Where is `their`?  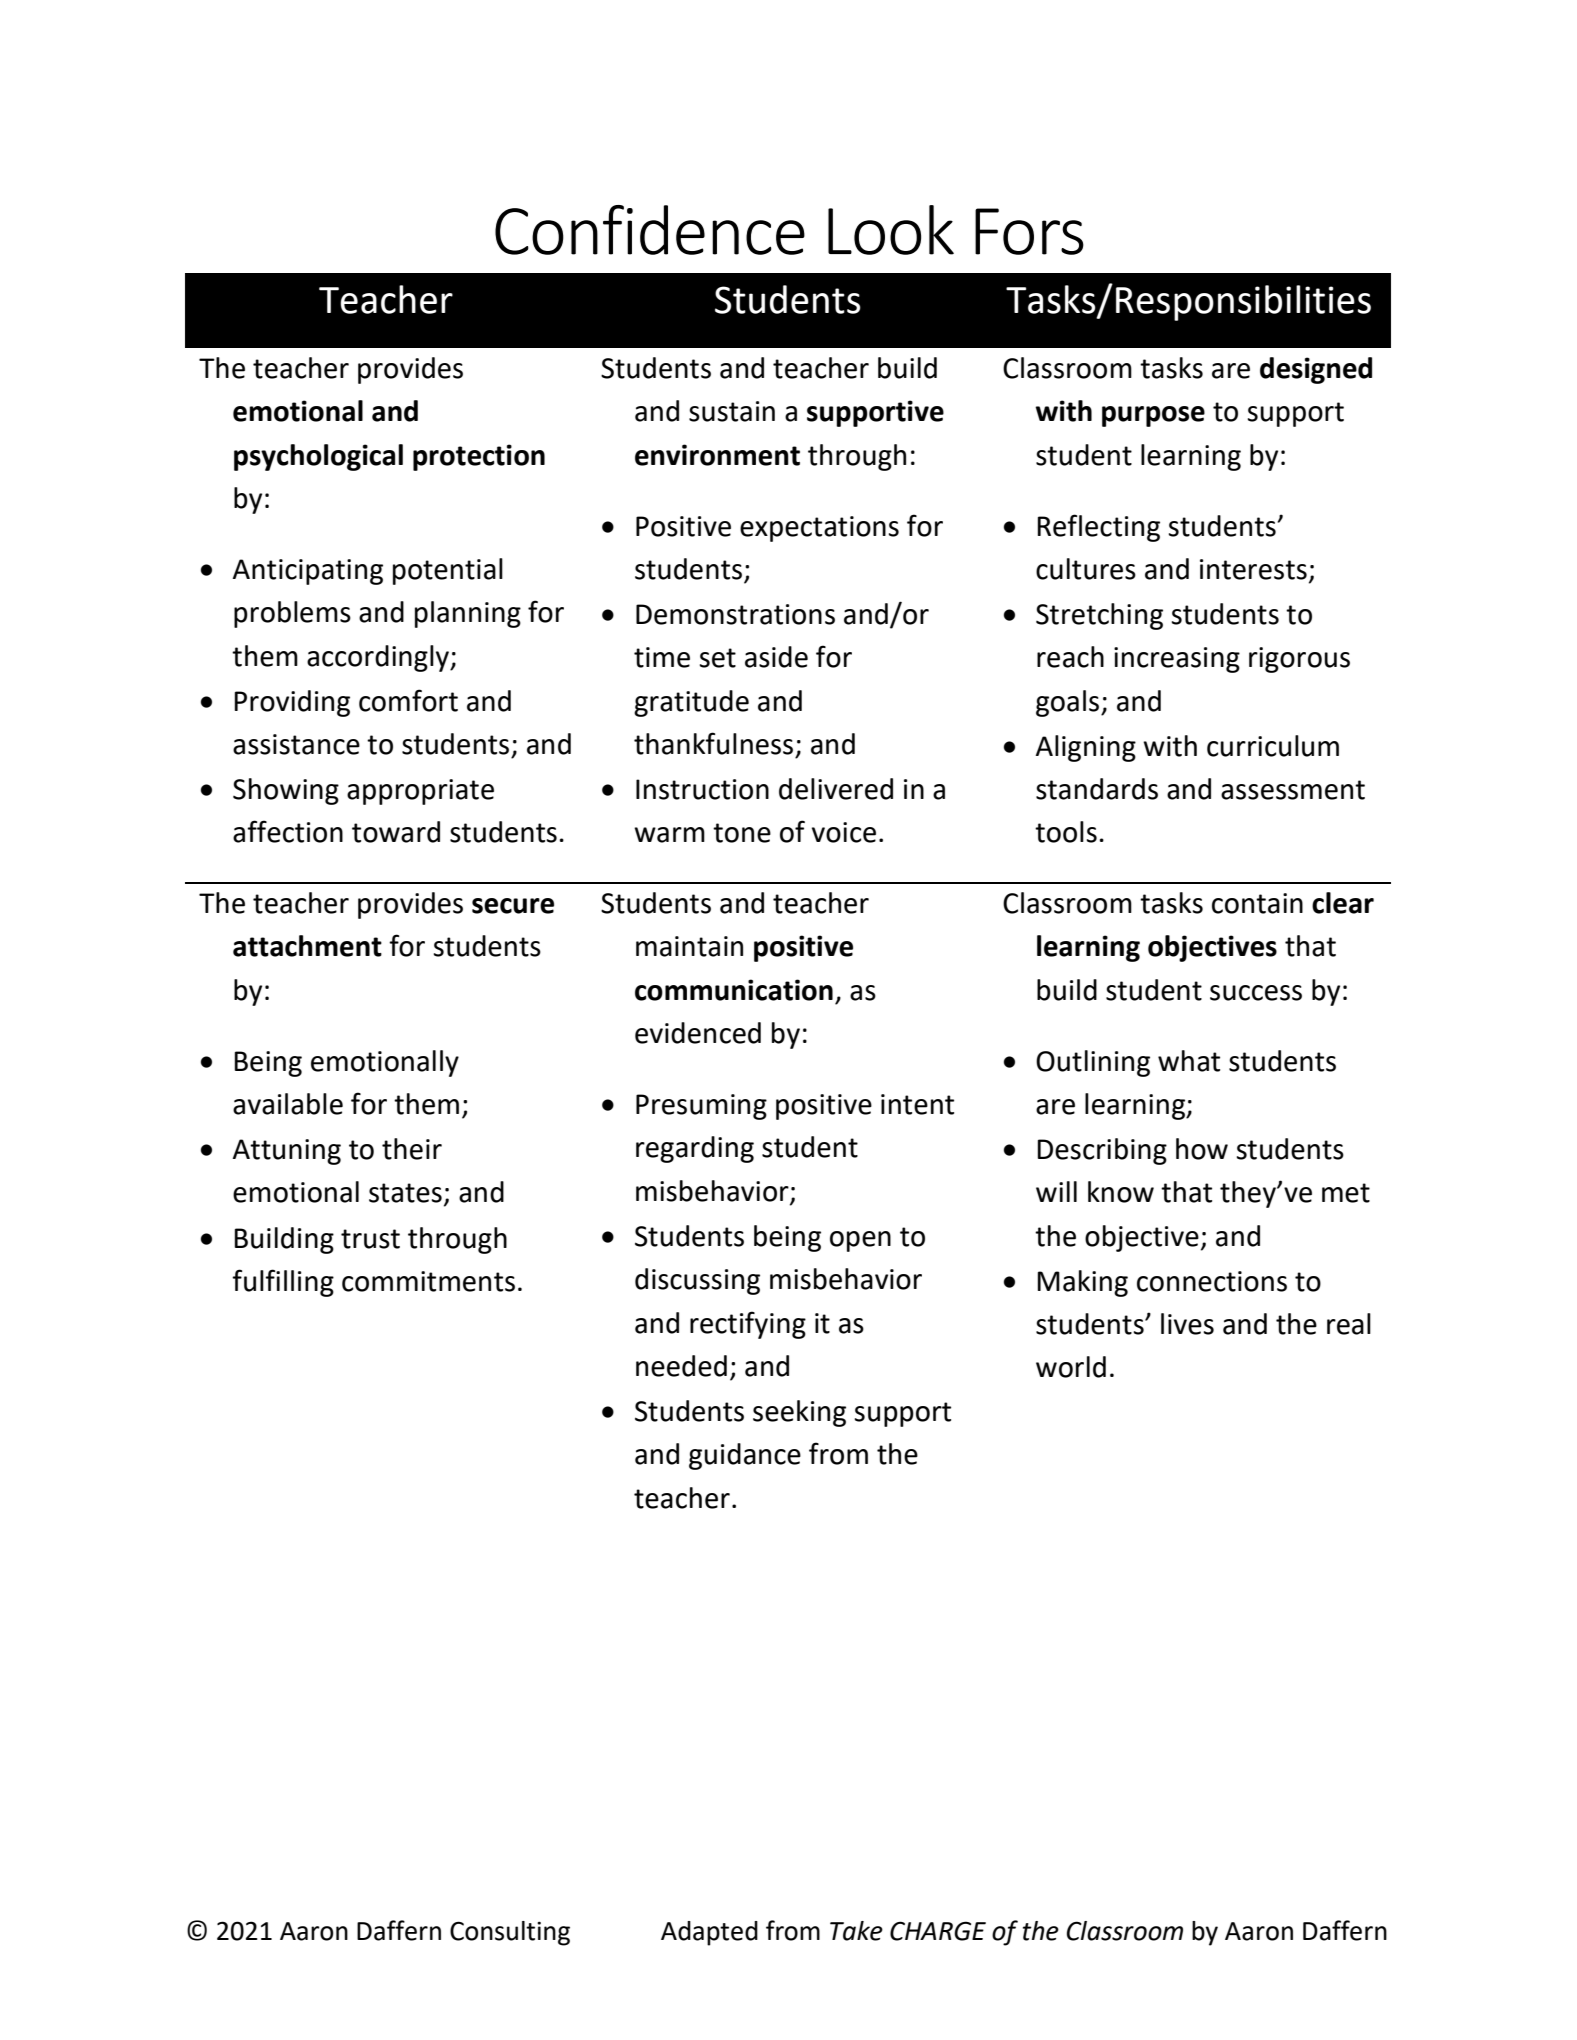
their is located at coordinates (412, 1149).
